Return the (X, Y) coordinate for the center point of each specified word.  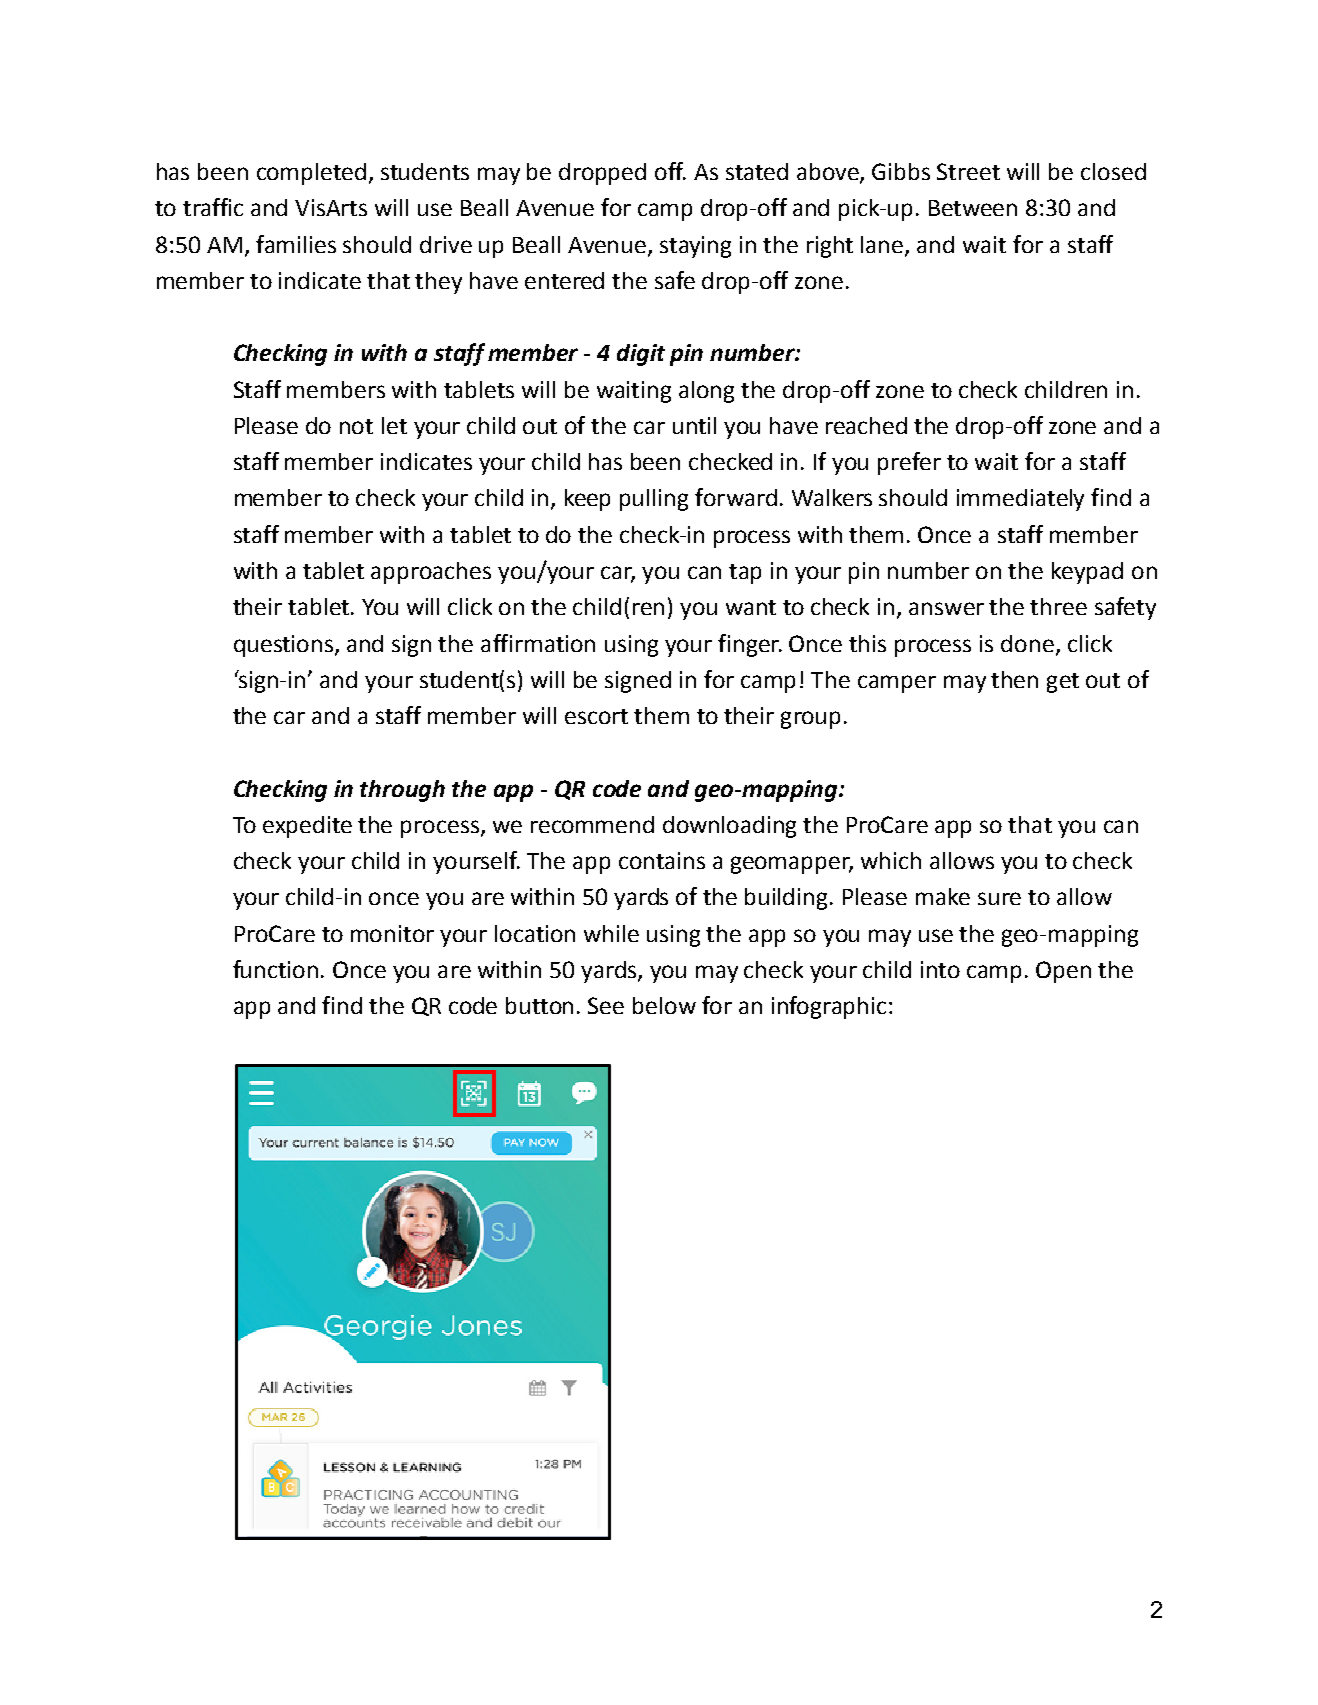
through (402, 791)
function (275, 969)
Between (973, 208)
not (356, 426)
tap (745, 574)
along (706, 392)
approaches (431, 573)
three (1058, 606)
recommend (592, 824)
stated (757, 171)
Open (1063, 972)
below (664, 1005)
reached (866, 425)
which (891, 860)
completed (311, 174)
